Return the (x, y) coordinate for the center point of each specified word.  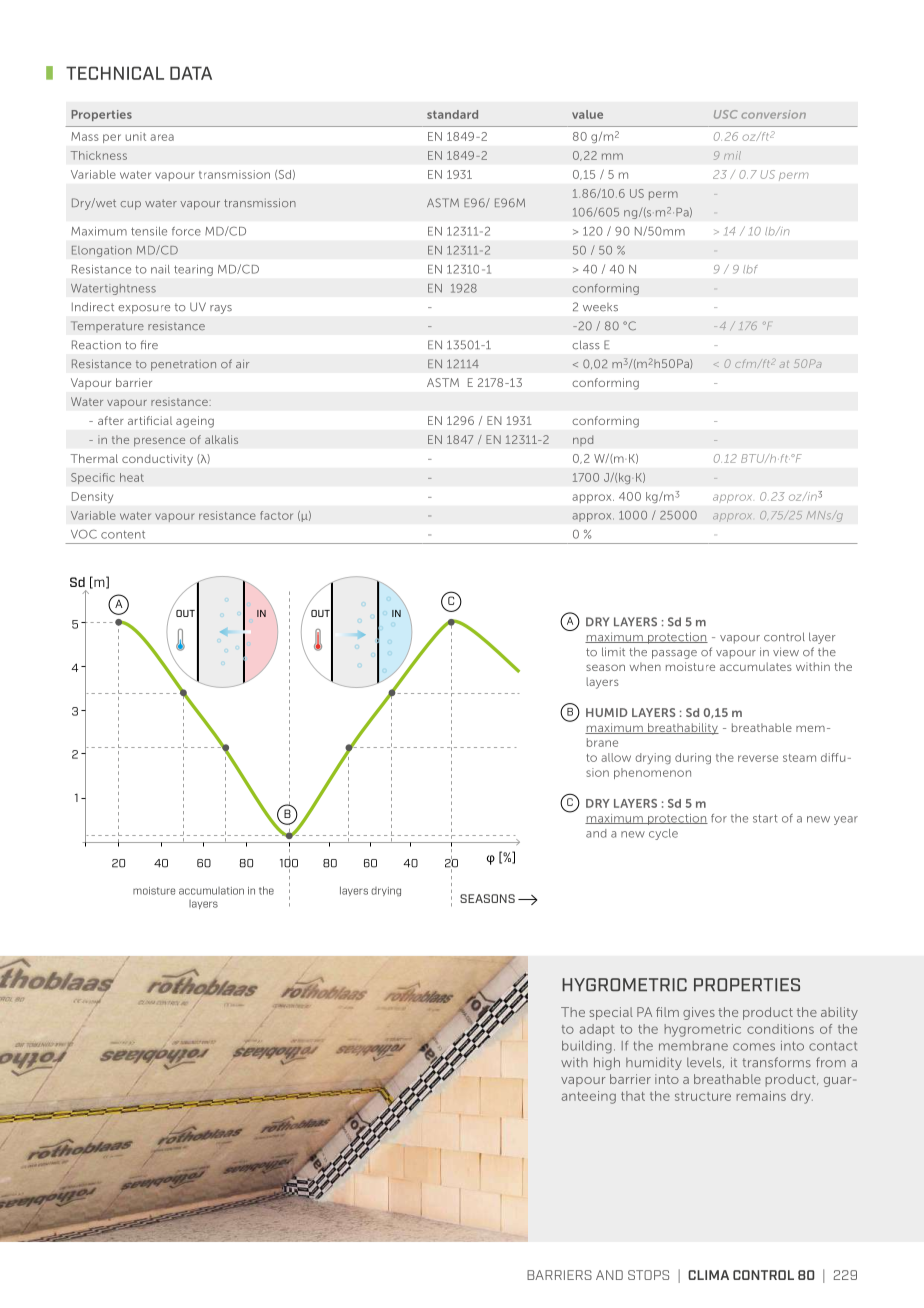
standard (452, 114)
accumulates (756, 666)
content (123, 534)
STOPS (648, 1275)
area (162, 137)
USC (726, 114)
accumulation (211, 891)
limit (613, 651)
